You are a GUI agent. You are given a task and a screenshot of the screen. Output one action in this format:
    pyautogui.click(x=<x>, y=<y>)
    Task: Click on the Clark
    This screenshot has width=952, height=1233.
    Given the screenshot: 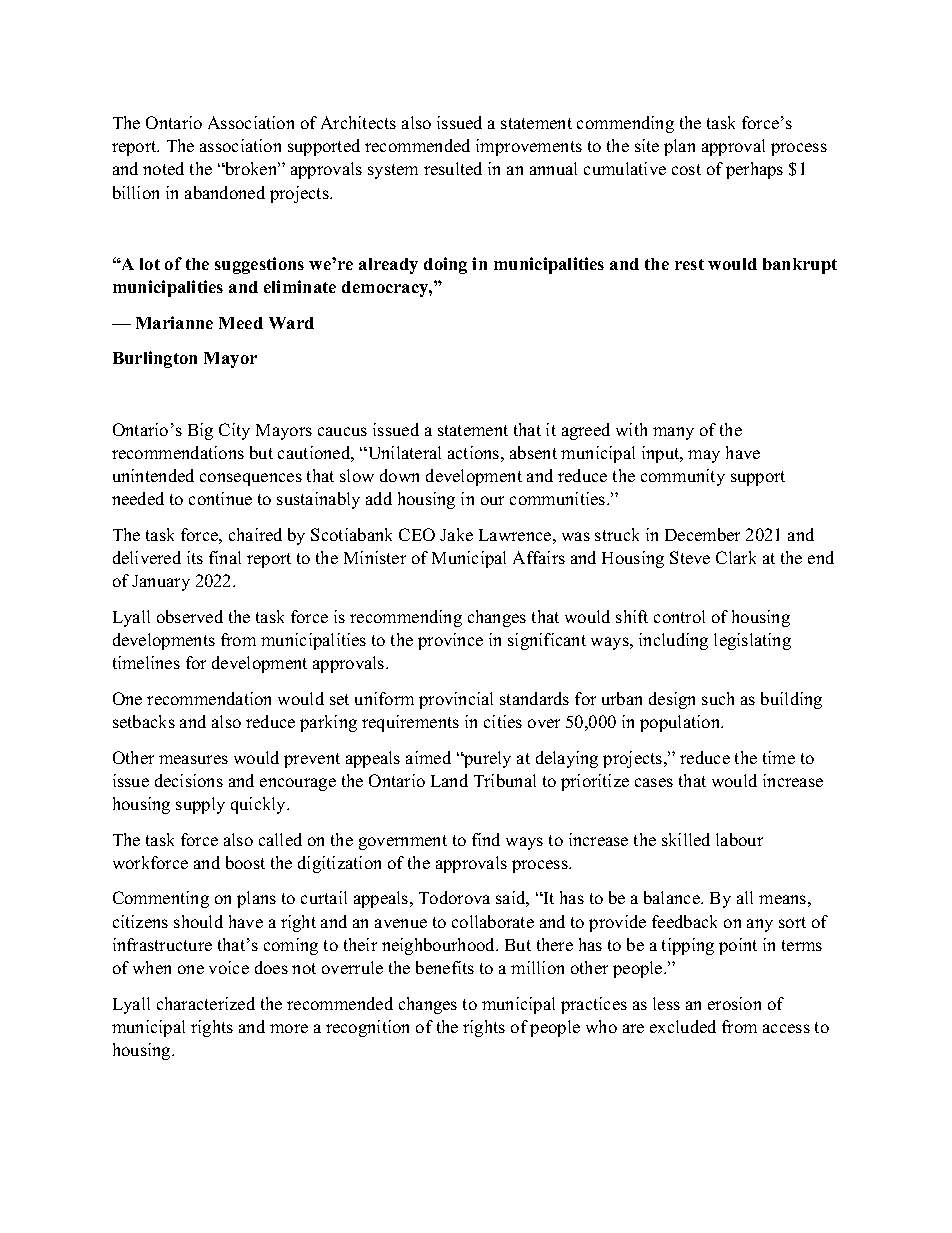 What is the action you would take?
    pyautogui.click(x=736, y=557)
